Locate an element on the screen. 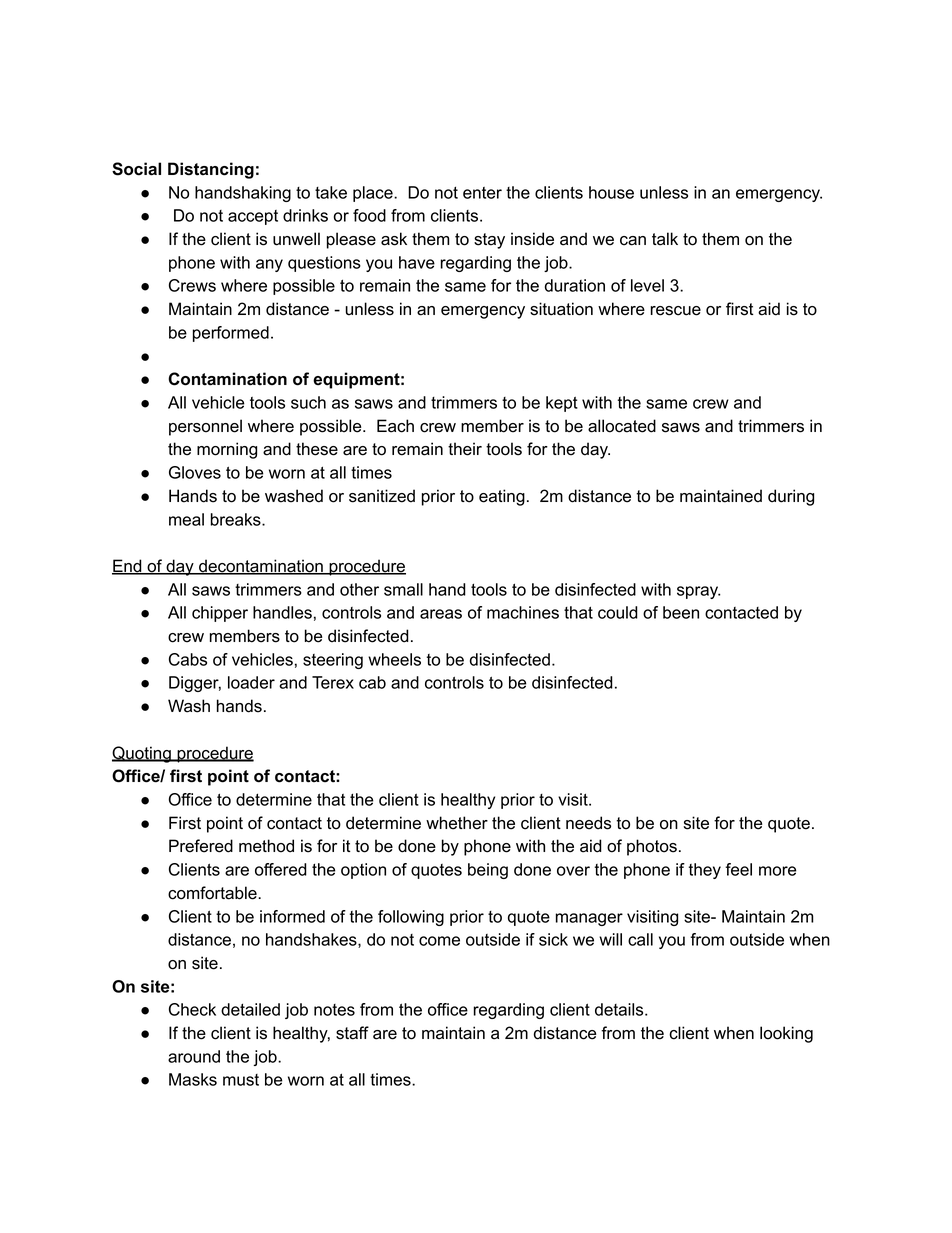 The image size is (952, 1233). looking is located at coordinates (786, 1034).
